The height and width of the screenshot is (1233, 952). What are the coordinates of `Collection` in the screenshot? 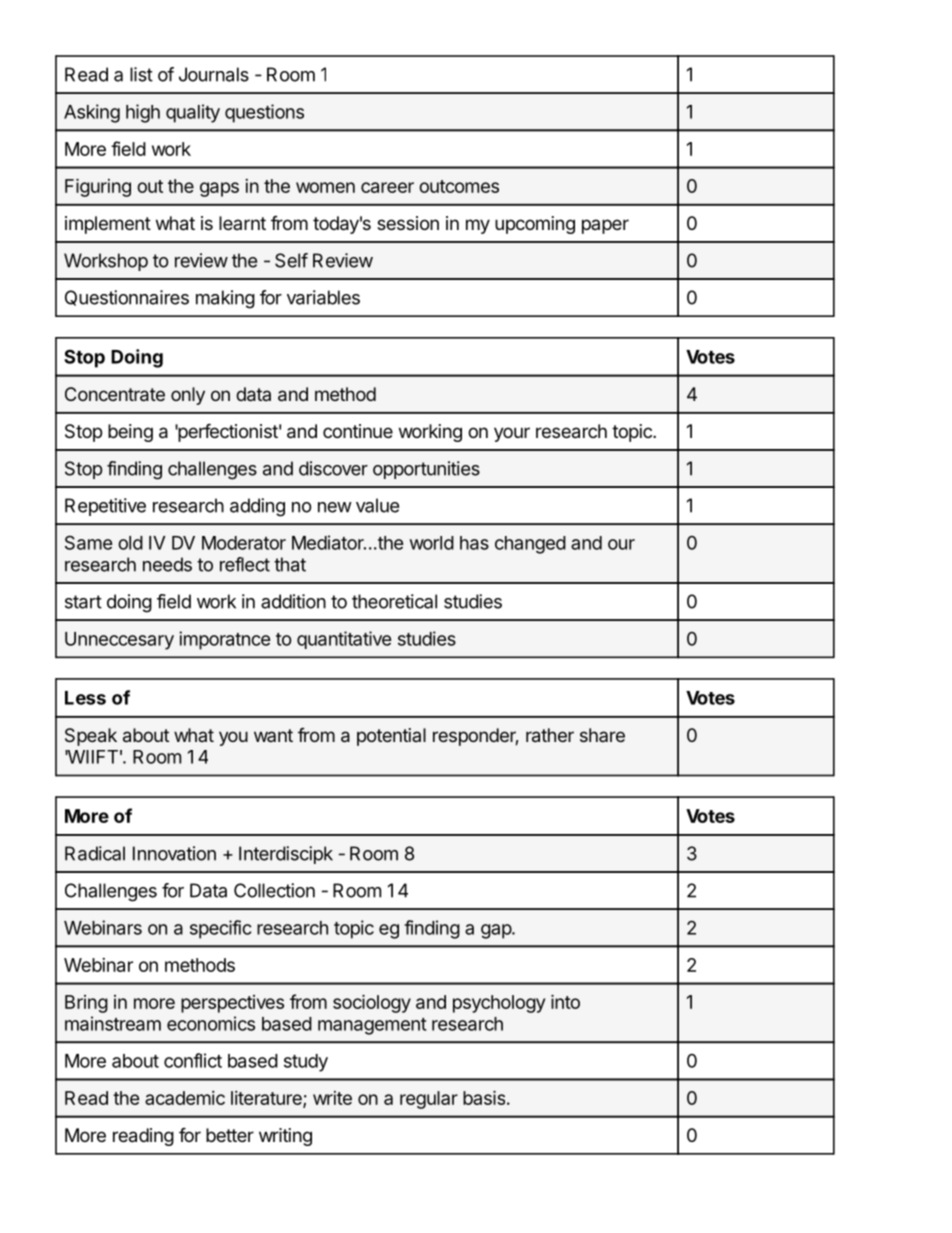 It's located at (274, 890).
